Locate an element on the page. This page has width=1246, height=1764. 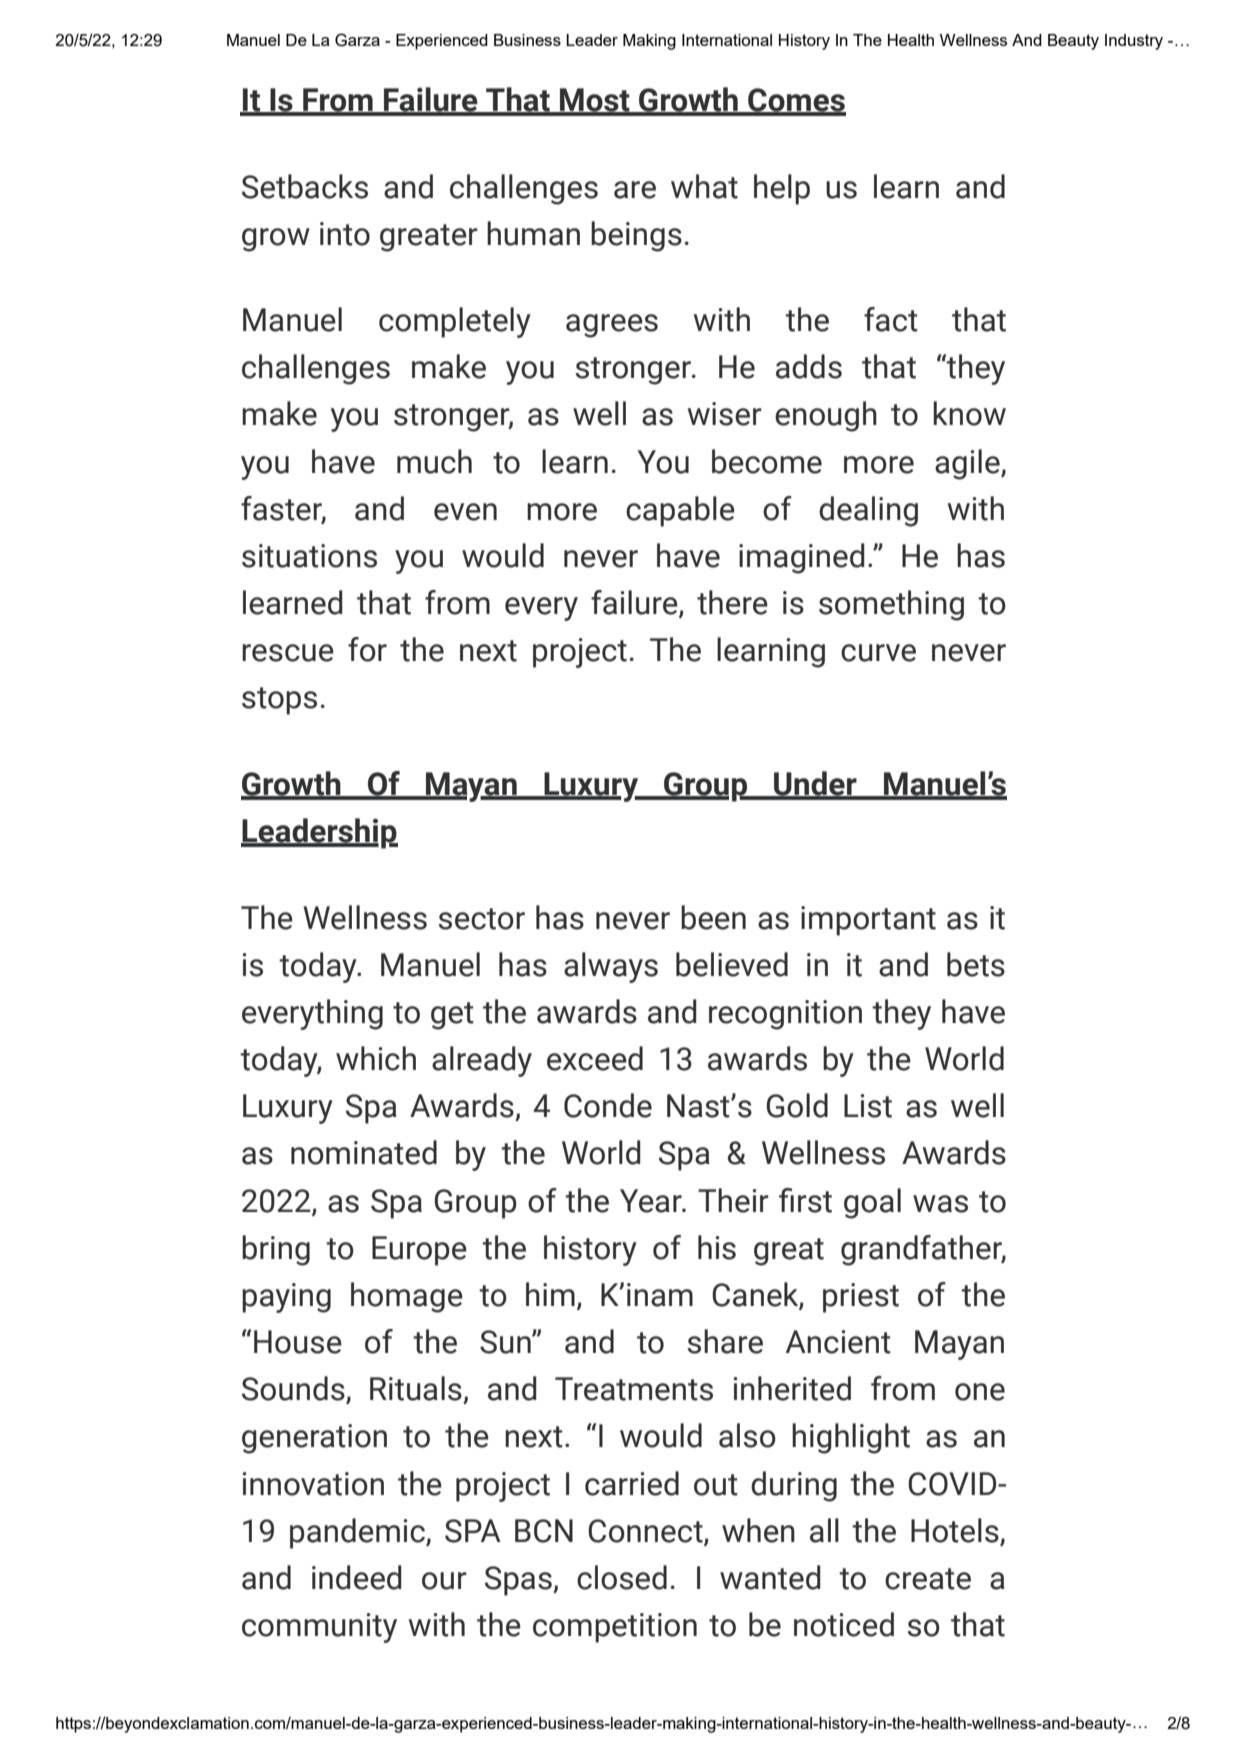
was is located at coordinates (940, 1204).
